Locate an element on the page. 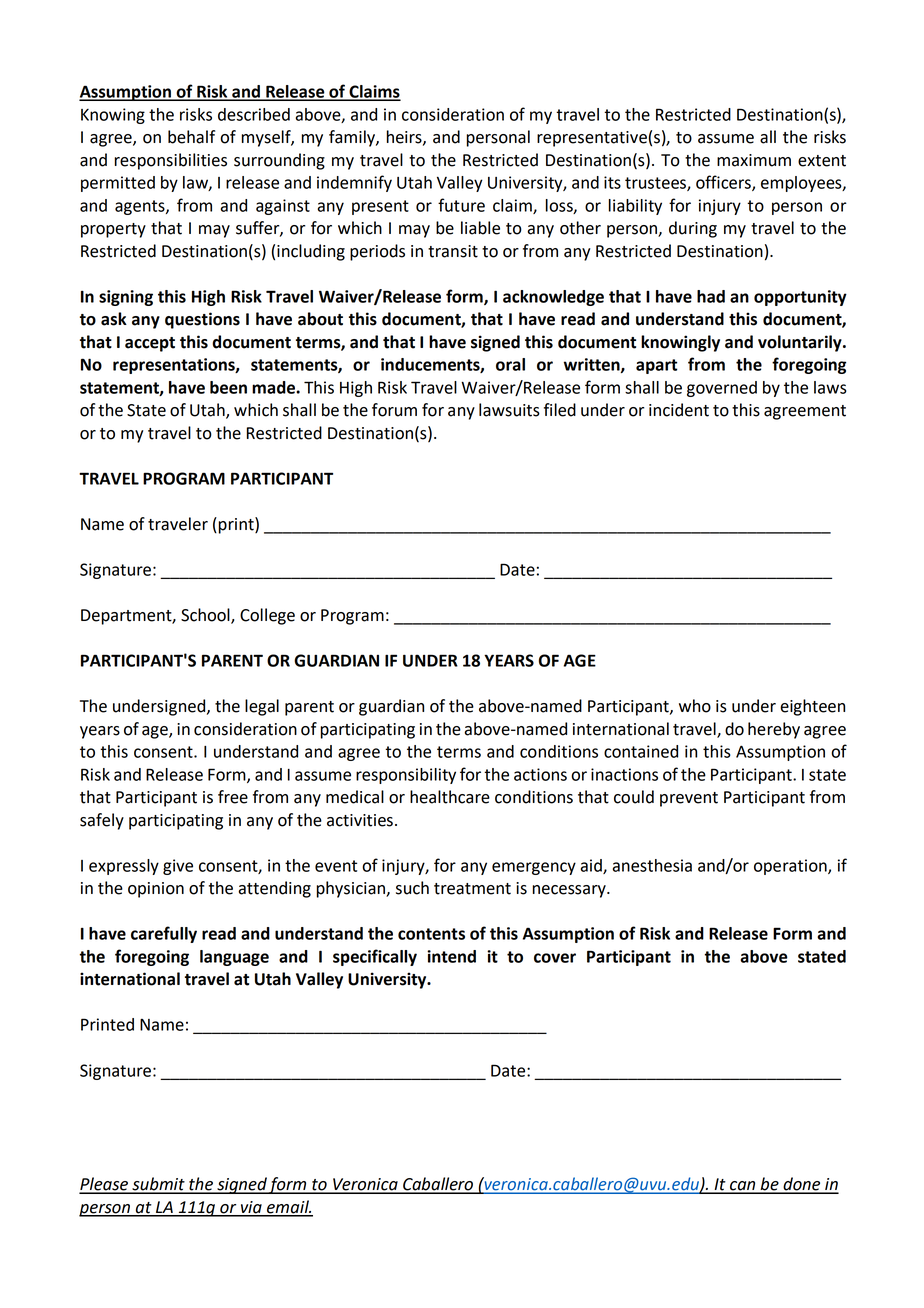 This image has width=924, height=1308. contents is located at coordinates (431, 934).
